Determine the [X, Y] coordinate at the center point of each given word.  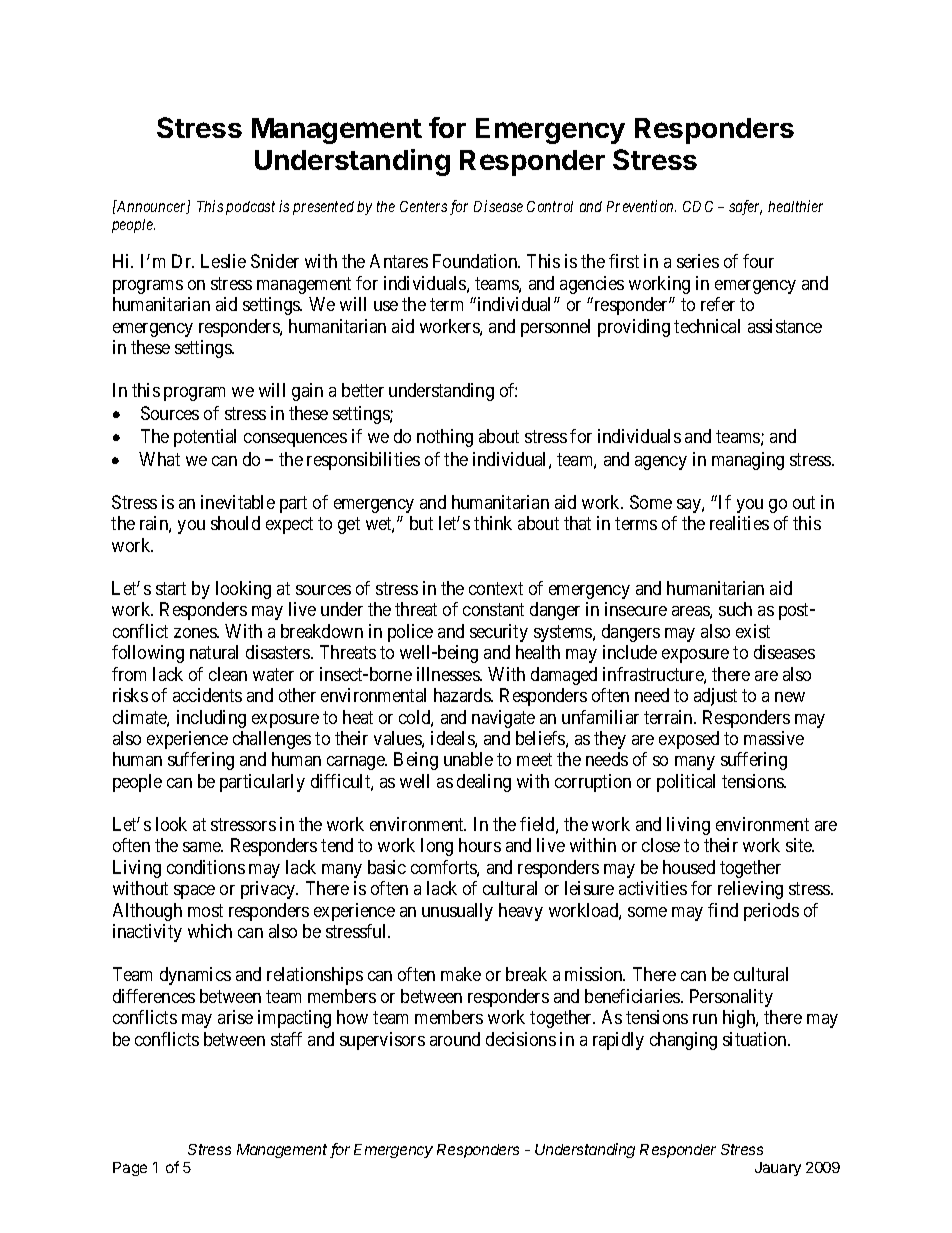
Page [130, 1169]
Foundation [476, 261]
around [455, 1039]
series [698, 261]
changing [683, 1041]
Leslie [223, 261]
